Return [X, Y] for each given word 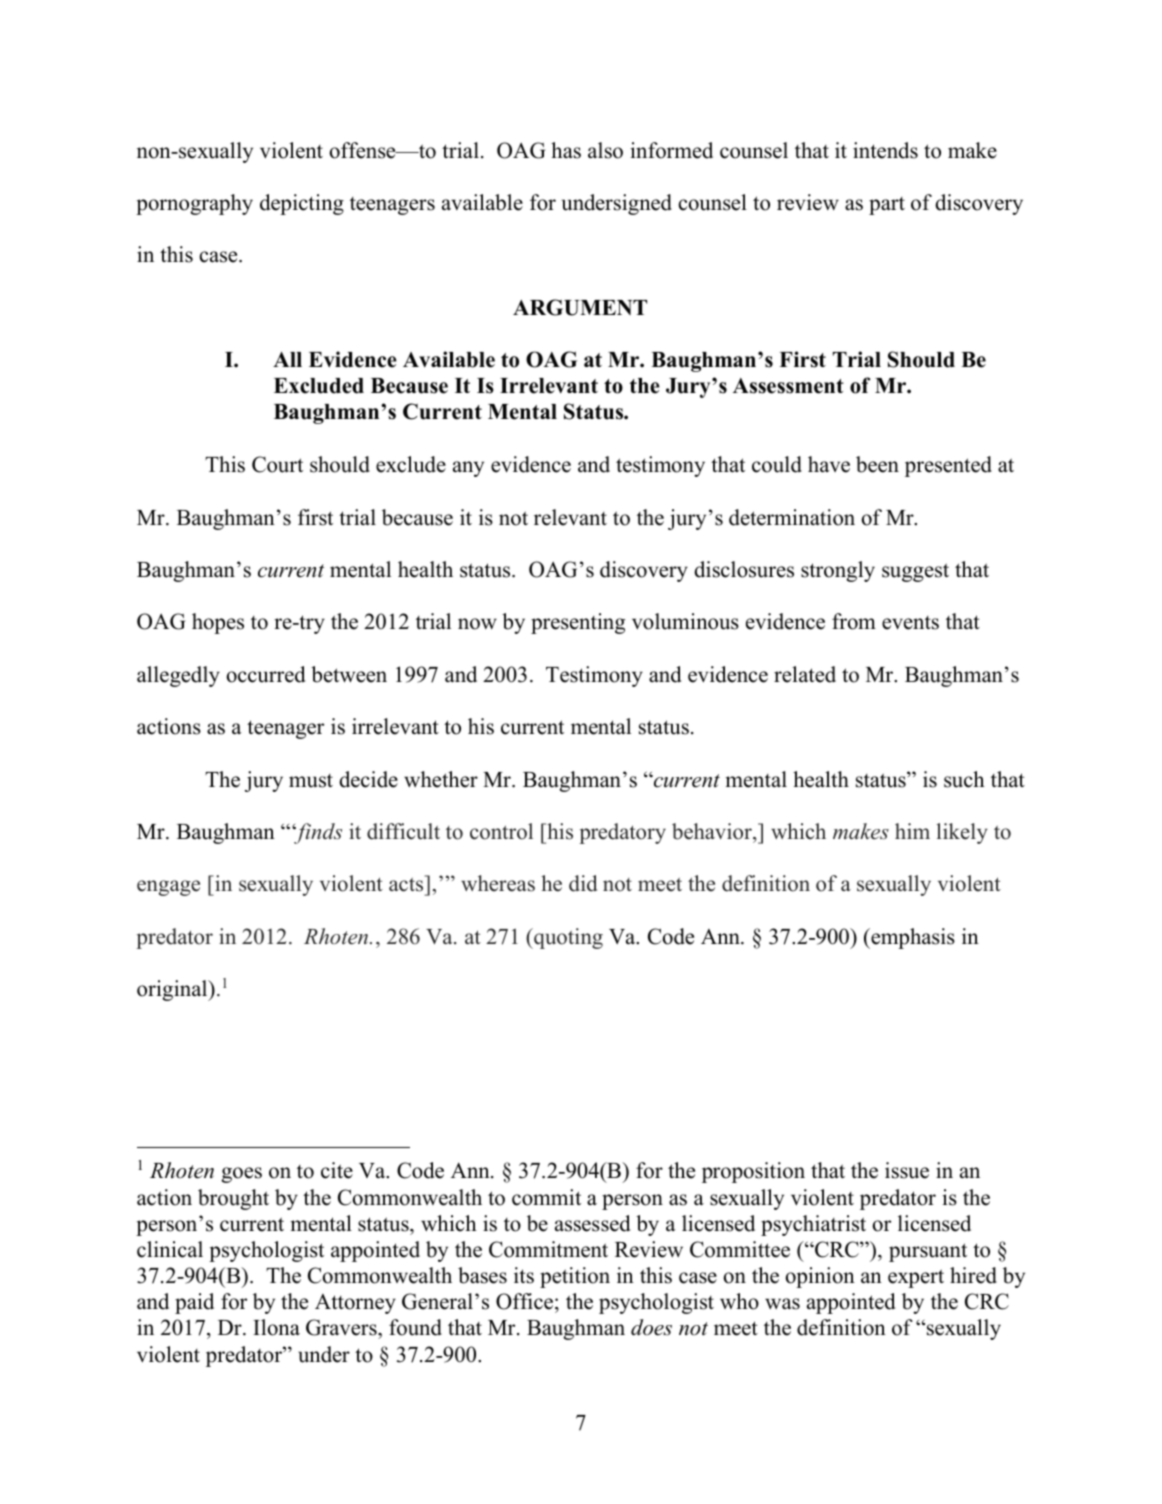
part [887, 206]
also [605, 150]
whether [441, 779]
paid [194, 1303]
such [964, 779]
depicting [302, 204]
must [311, 781]
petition [575, 1277]
